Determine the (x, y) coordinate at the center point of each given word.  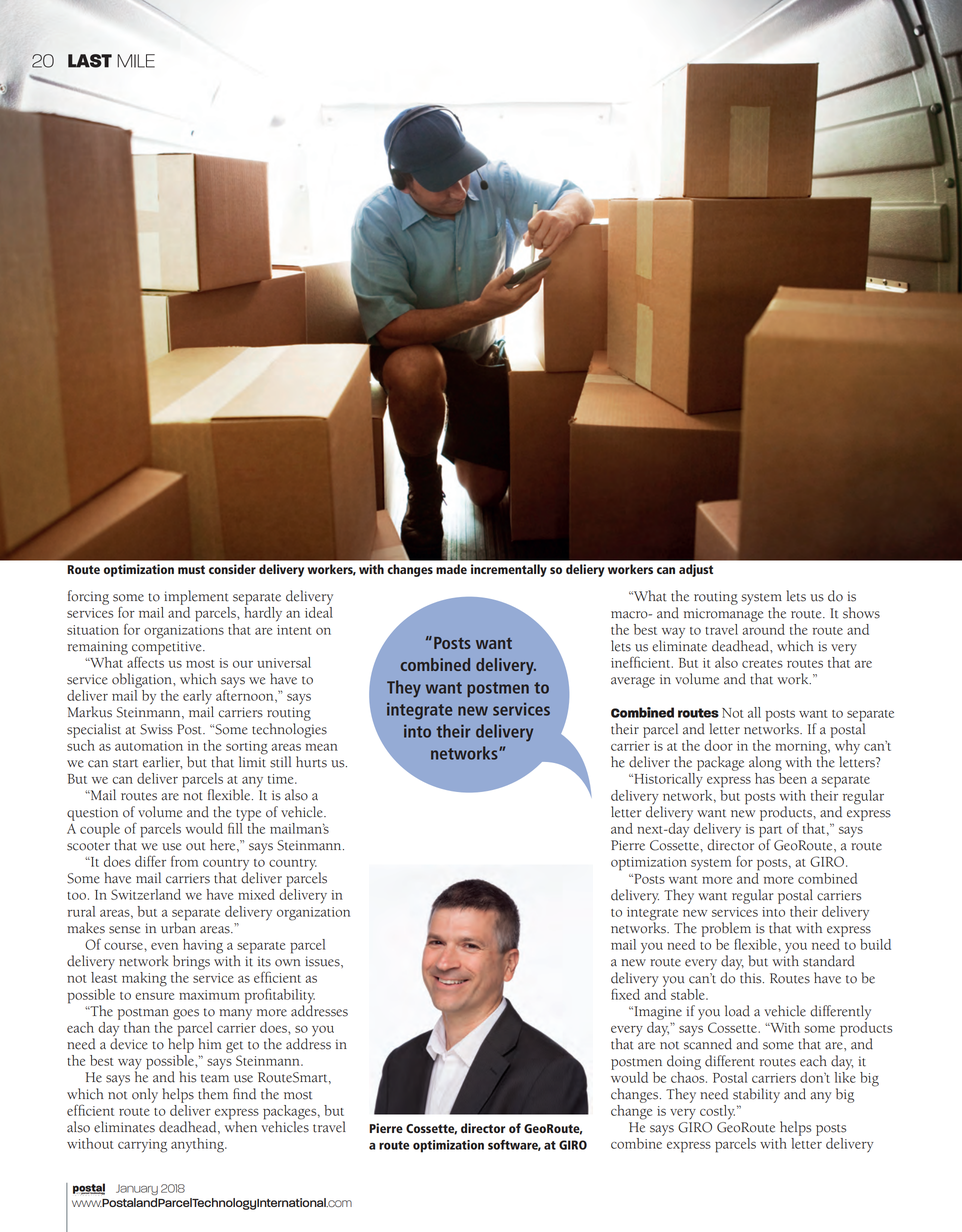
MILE (136, 61)
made (451, 569)
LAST (90, 61)
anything (198, 1145)
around (763, 628)
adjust (696, 570)
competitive (168, 648)
